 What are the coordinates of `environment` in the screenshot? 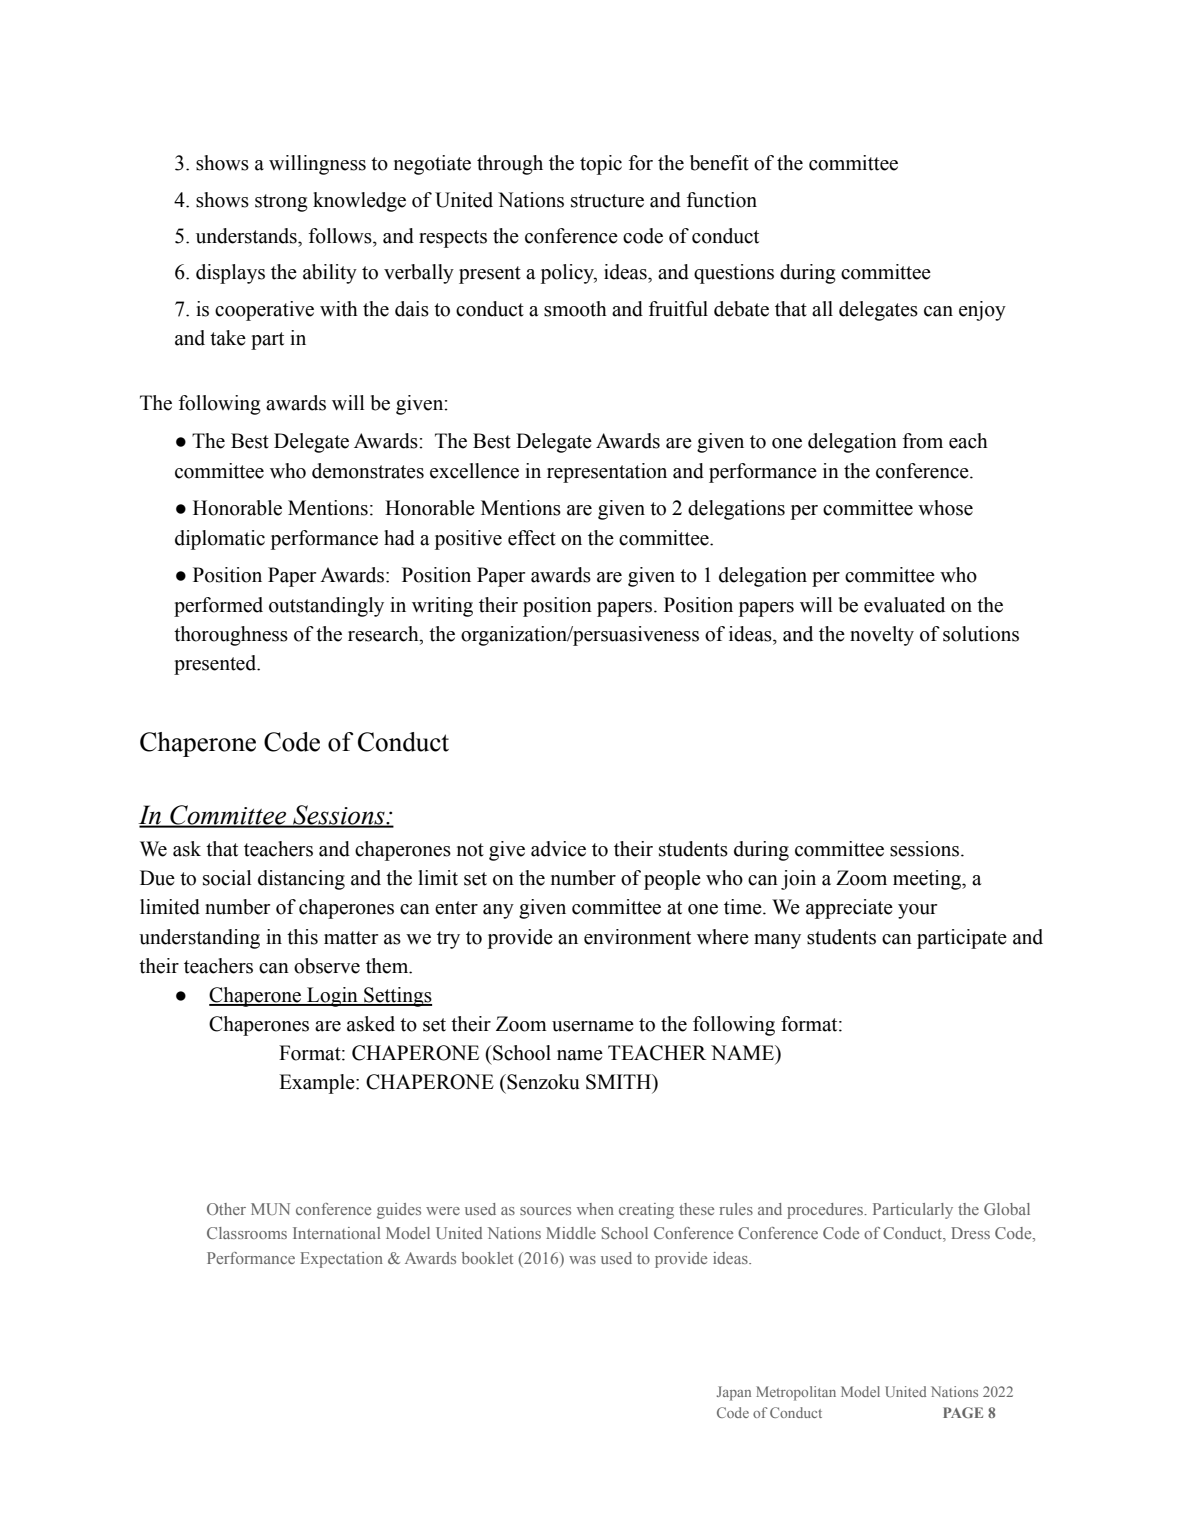 It's located at (637, 937).
